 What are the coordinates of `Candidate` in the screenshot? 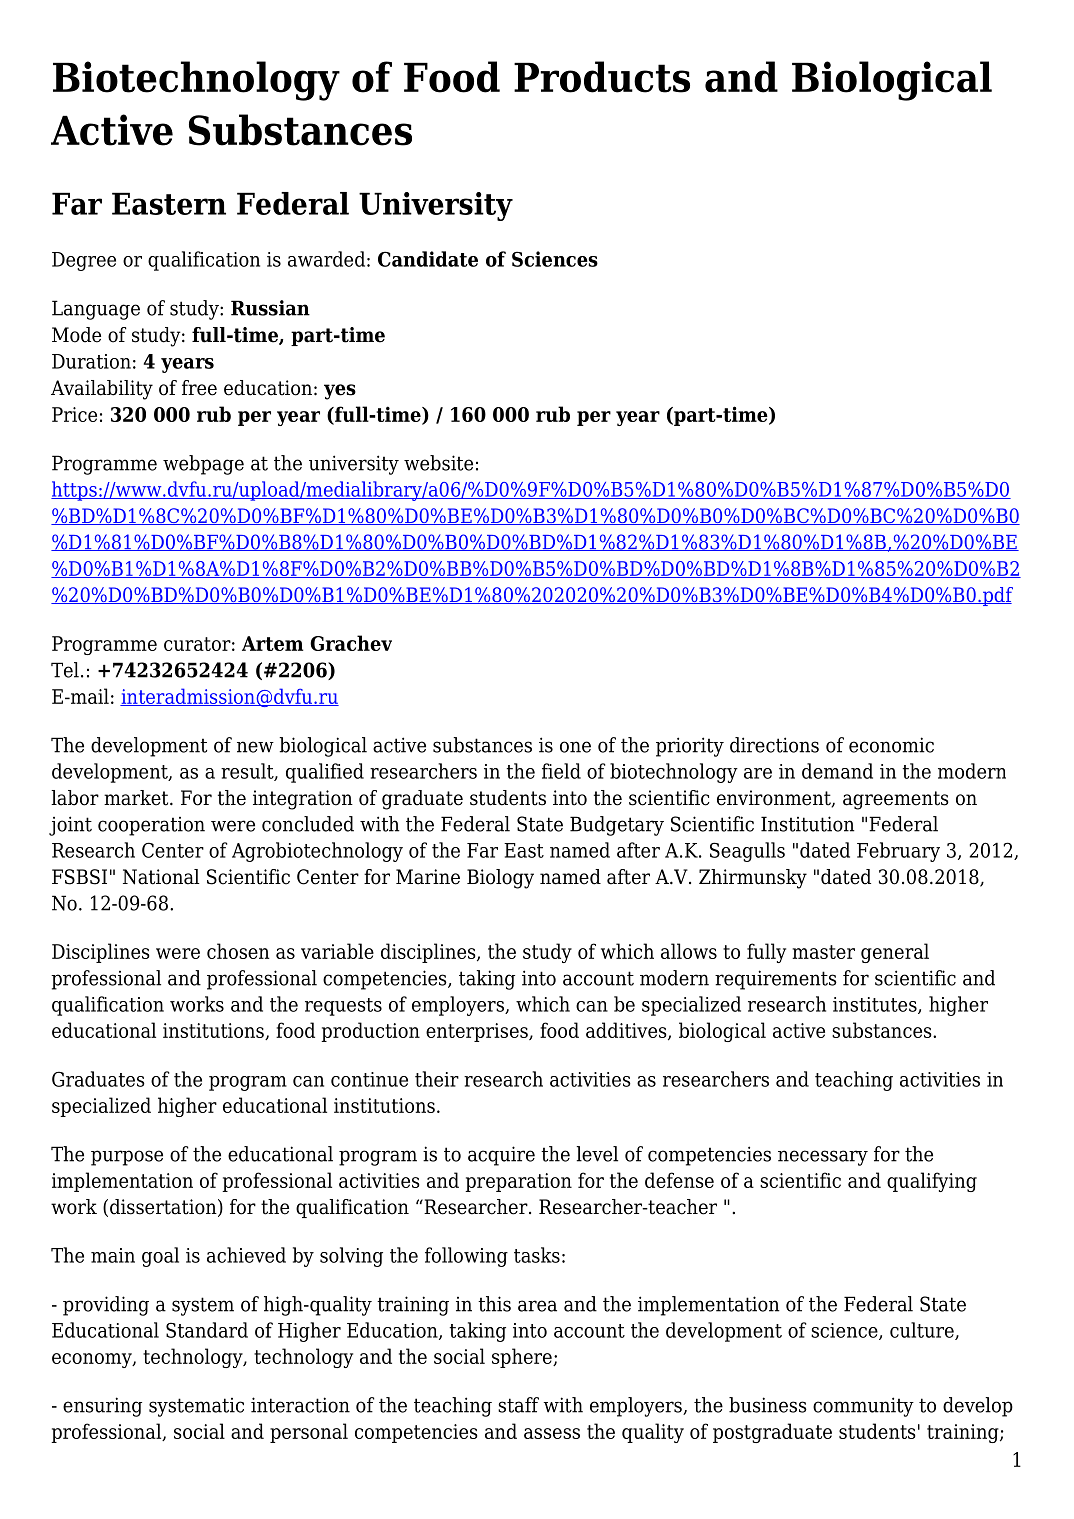 It's located at (428, 259).
